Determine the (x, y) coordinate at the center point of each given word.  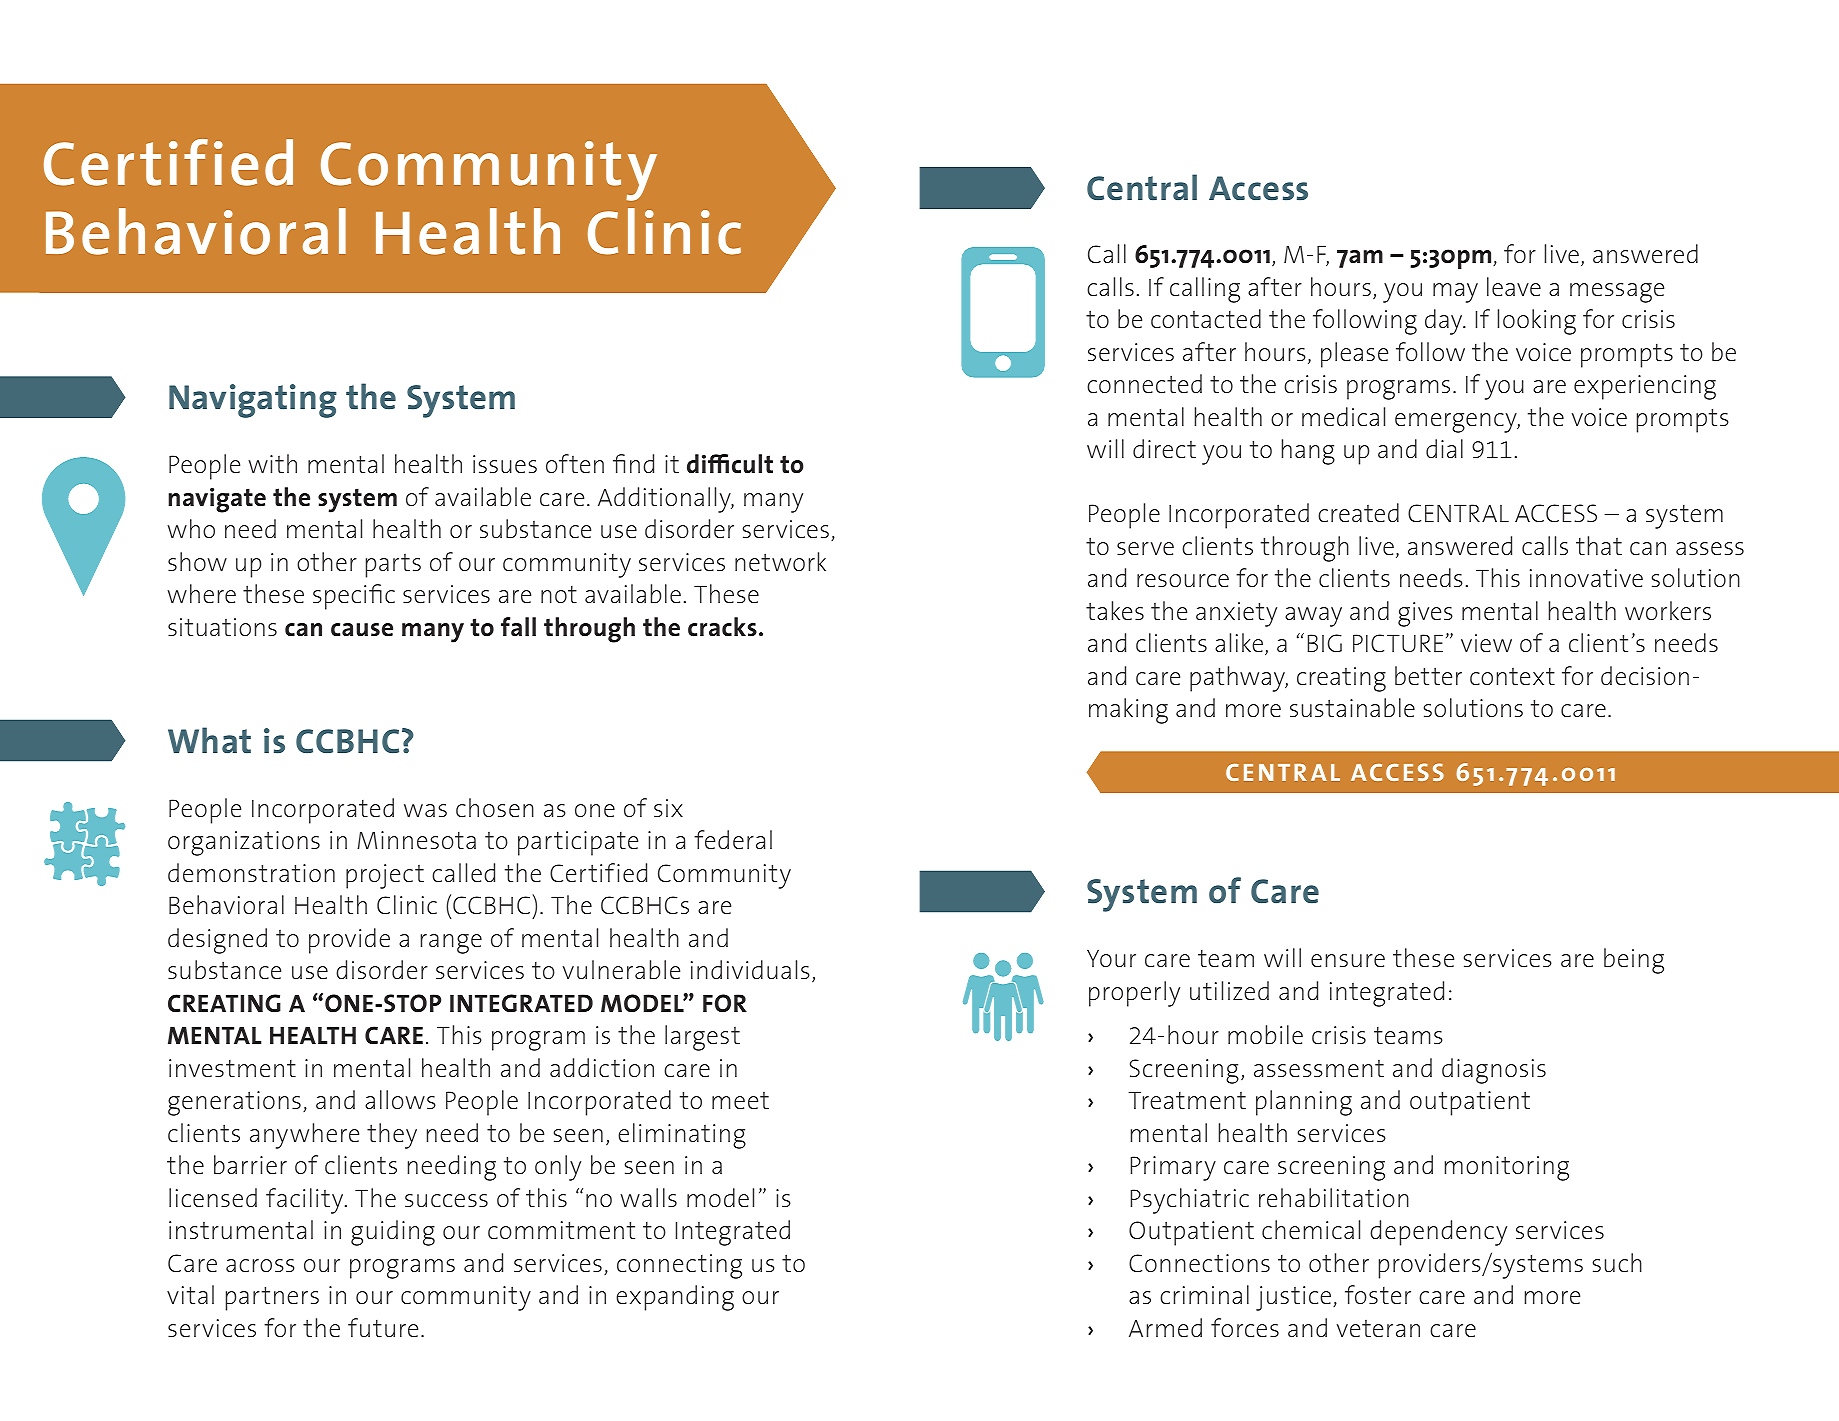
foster (1378, 1294)
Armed (1165, 1327)
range (451, 944)
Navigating (253, 401)
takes (1115, 610)
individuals (750, 969)
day (1445, 322)
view (1486, 643)
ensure (1348, 960)
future (383, 1327)
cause (362, 630)
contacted (1206, 318)
